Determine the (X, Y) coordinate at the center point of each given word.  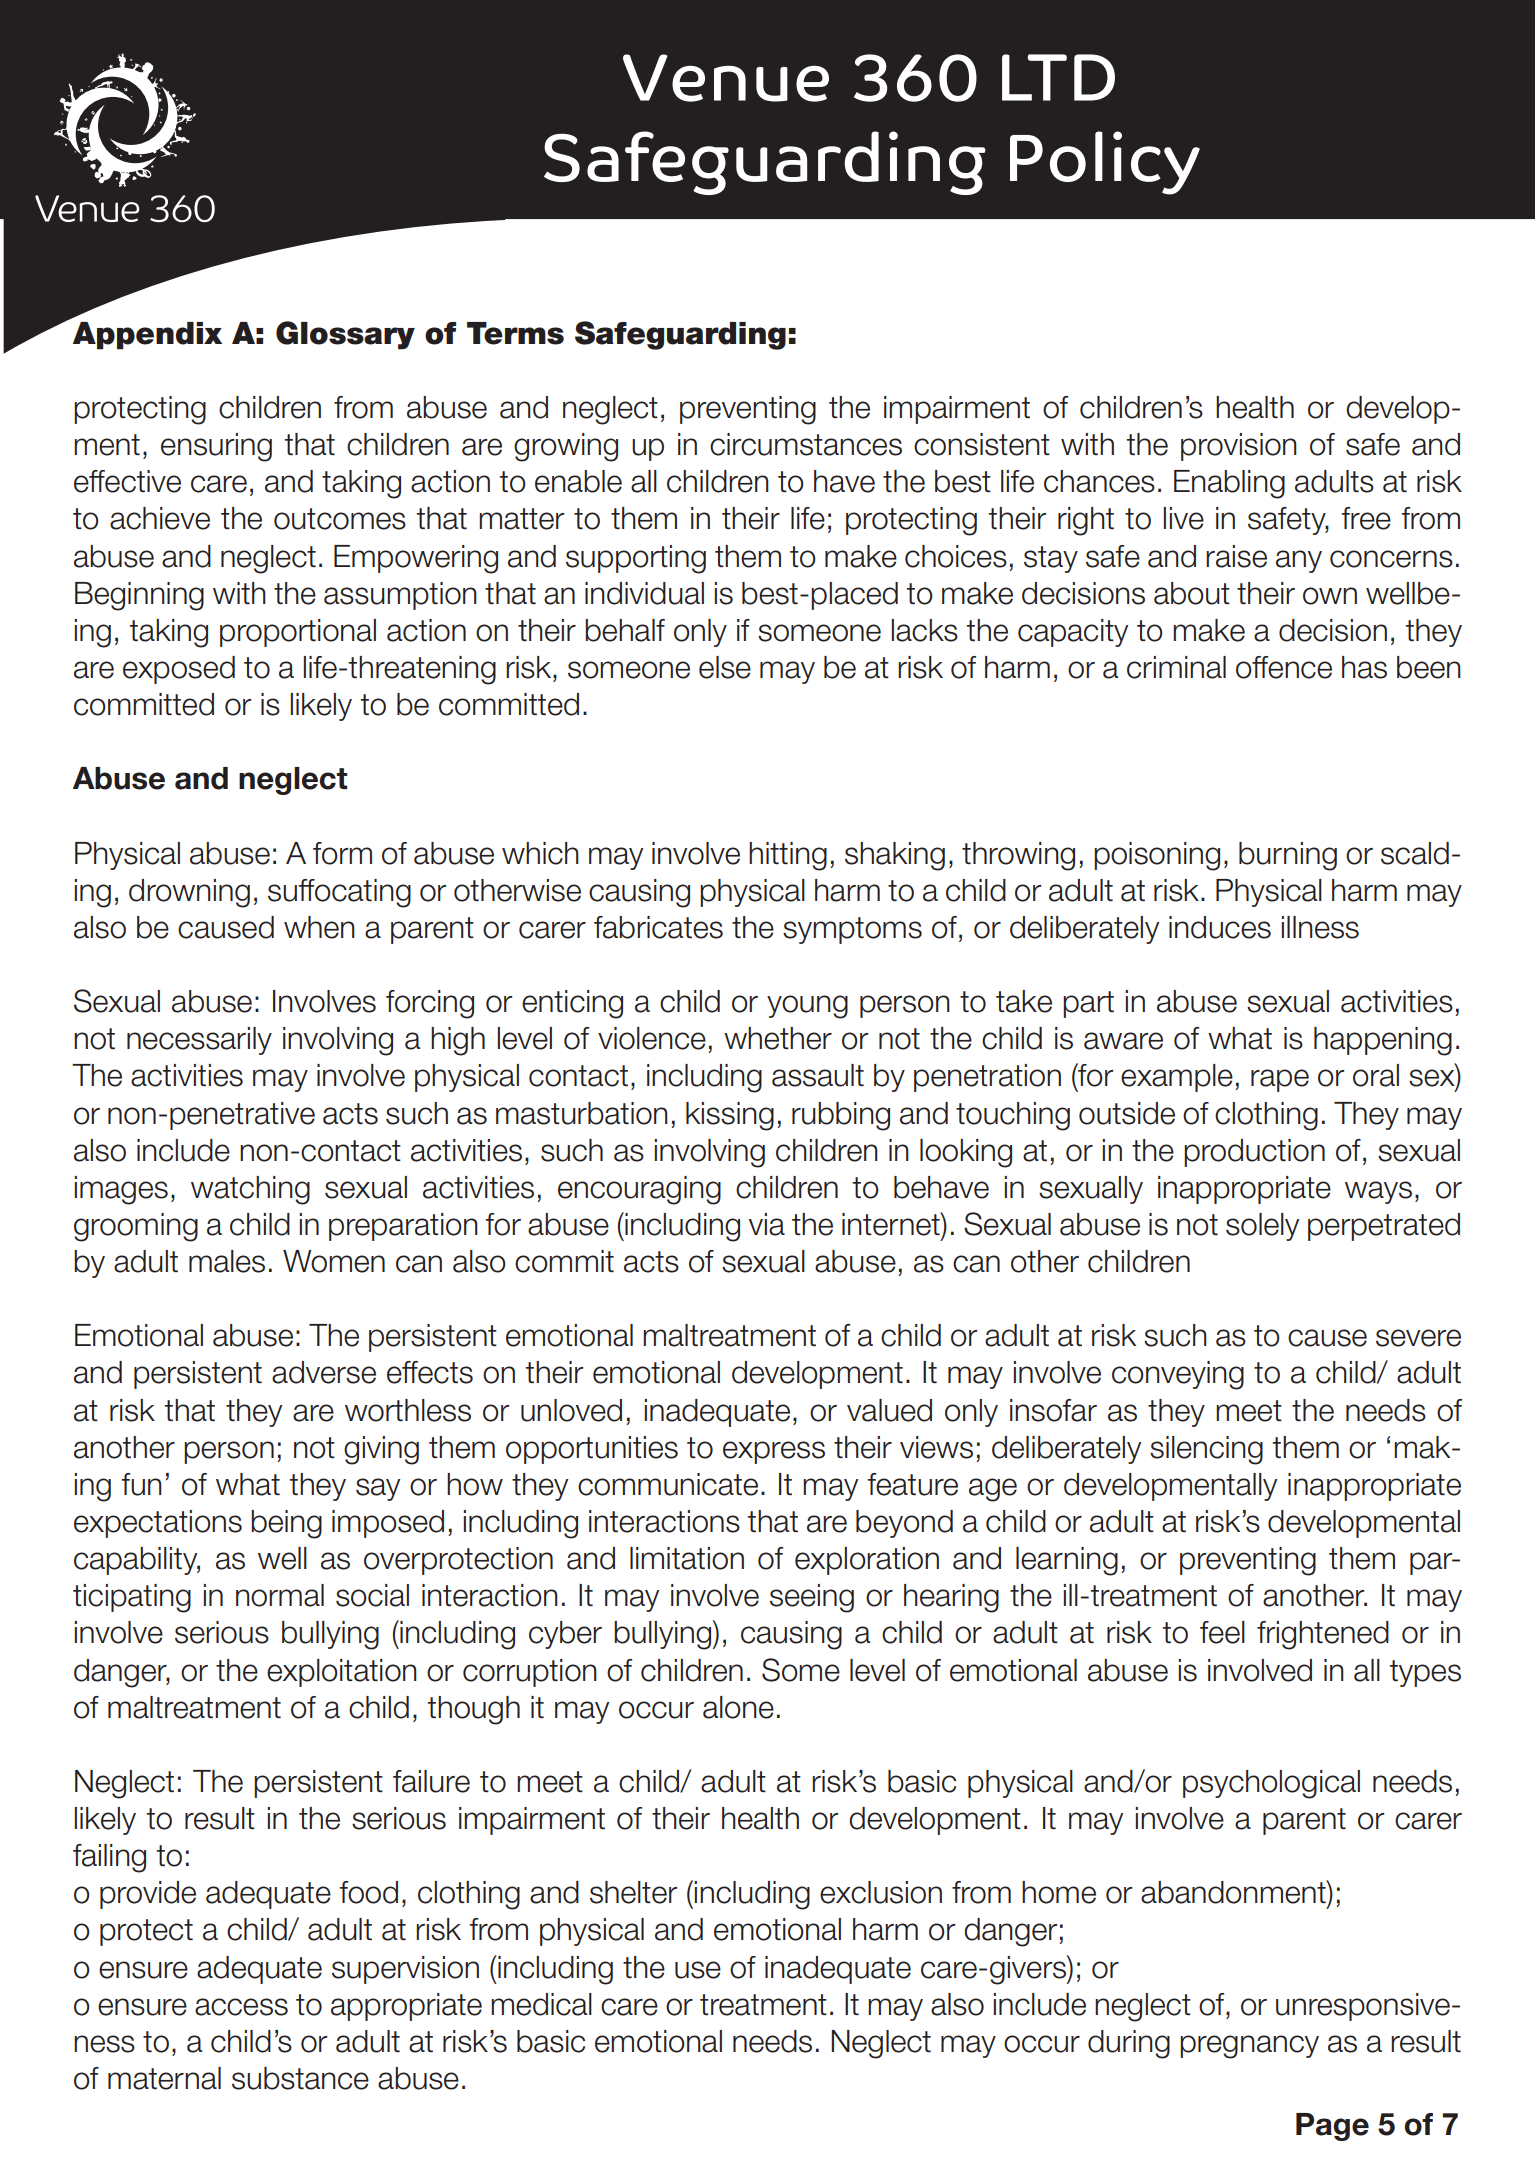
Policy (1105, 163)
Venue (726, 78)
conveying (1178, 1375)
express (774, 1452)
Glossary (345, 335)
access (241, 2007)
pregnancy (1249, 2047)
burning (1288, 856)
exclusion (881, 1892)
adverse (324, 1372)
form (342, 853)
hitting (788, 856)
